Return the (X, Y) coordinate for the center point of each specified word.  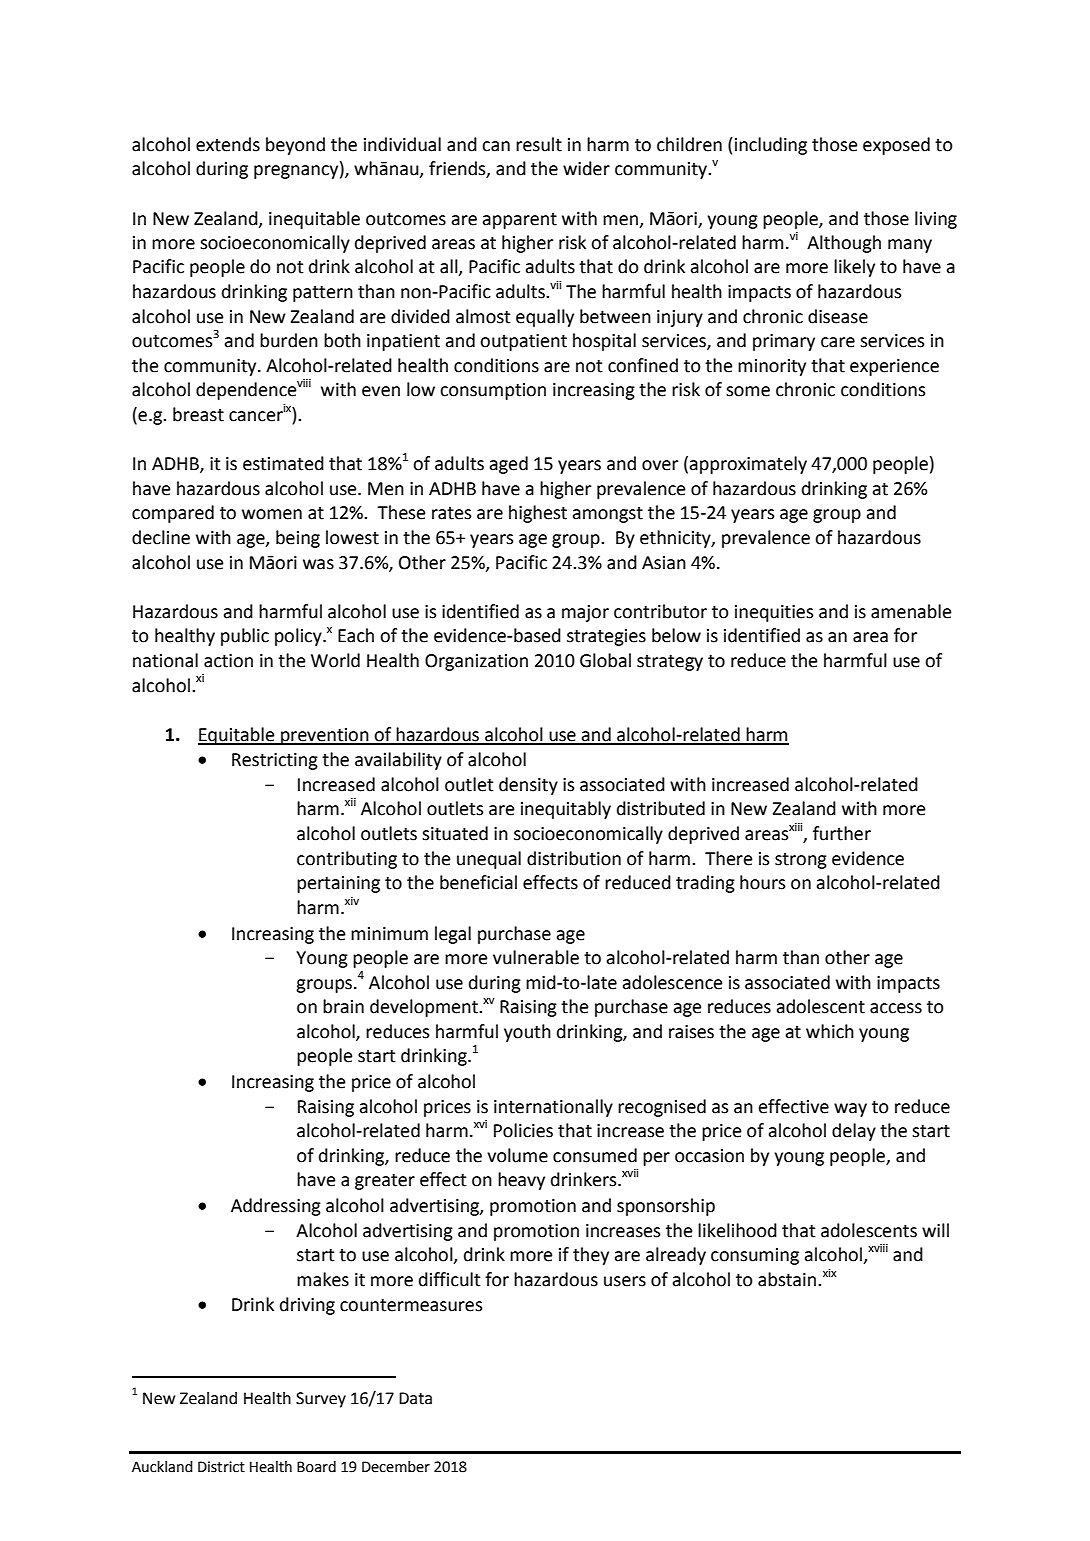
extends (228, 144)
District (221, 1467)
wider (586, 168)
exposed (896, 146)
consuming (755, 1256)
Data (415, 1398)
